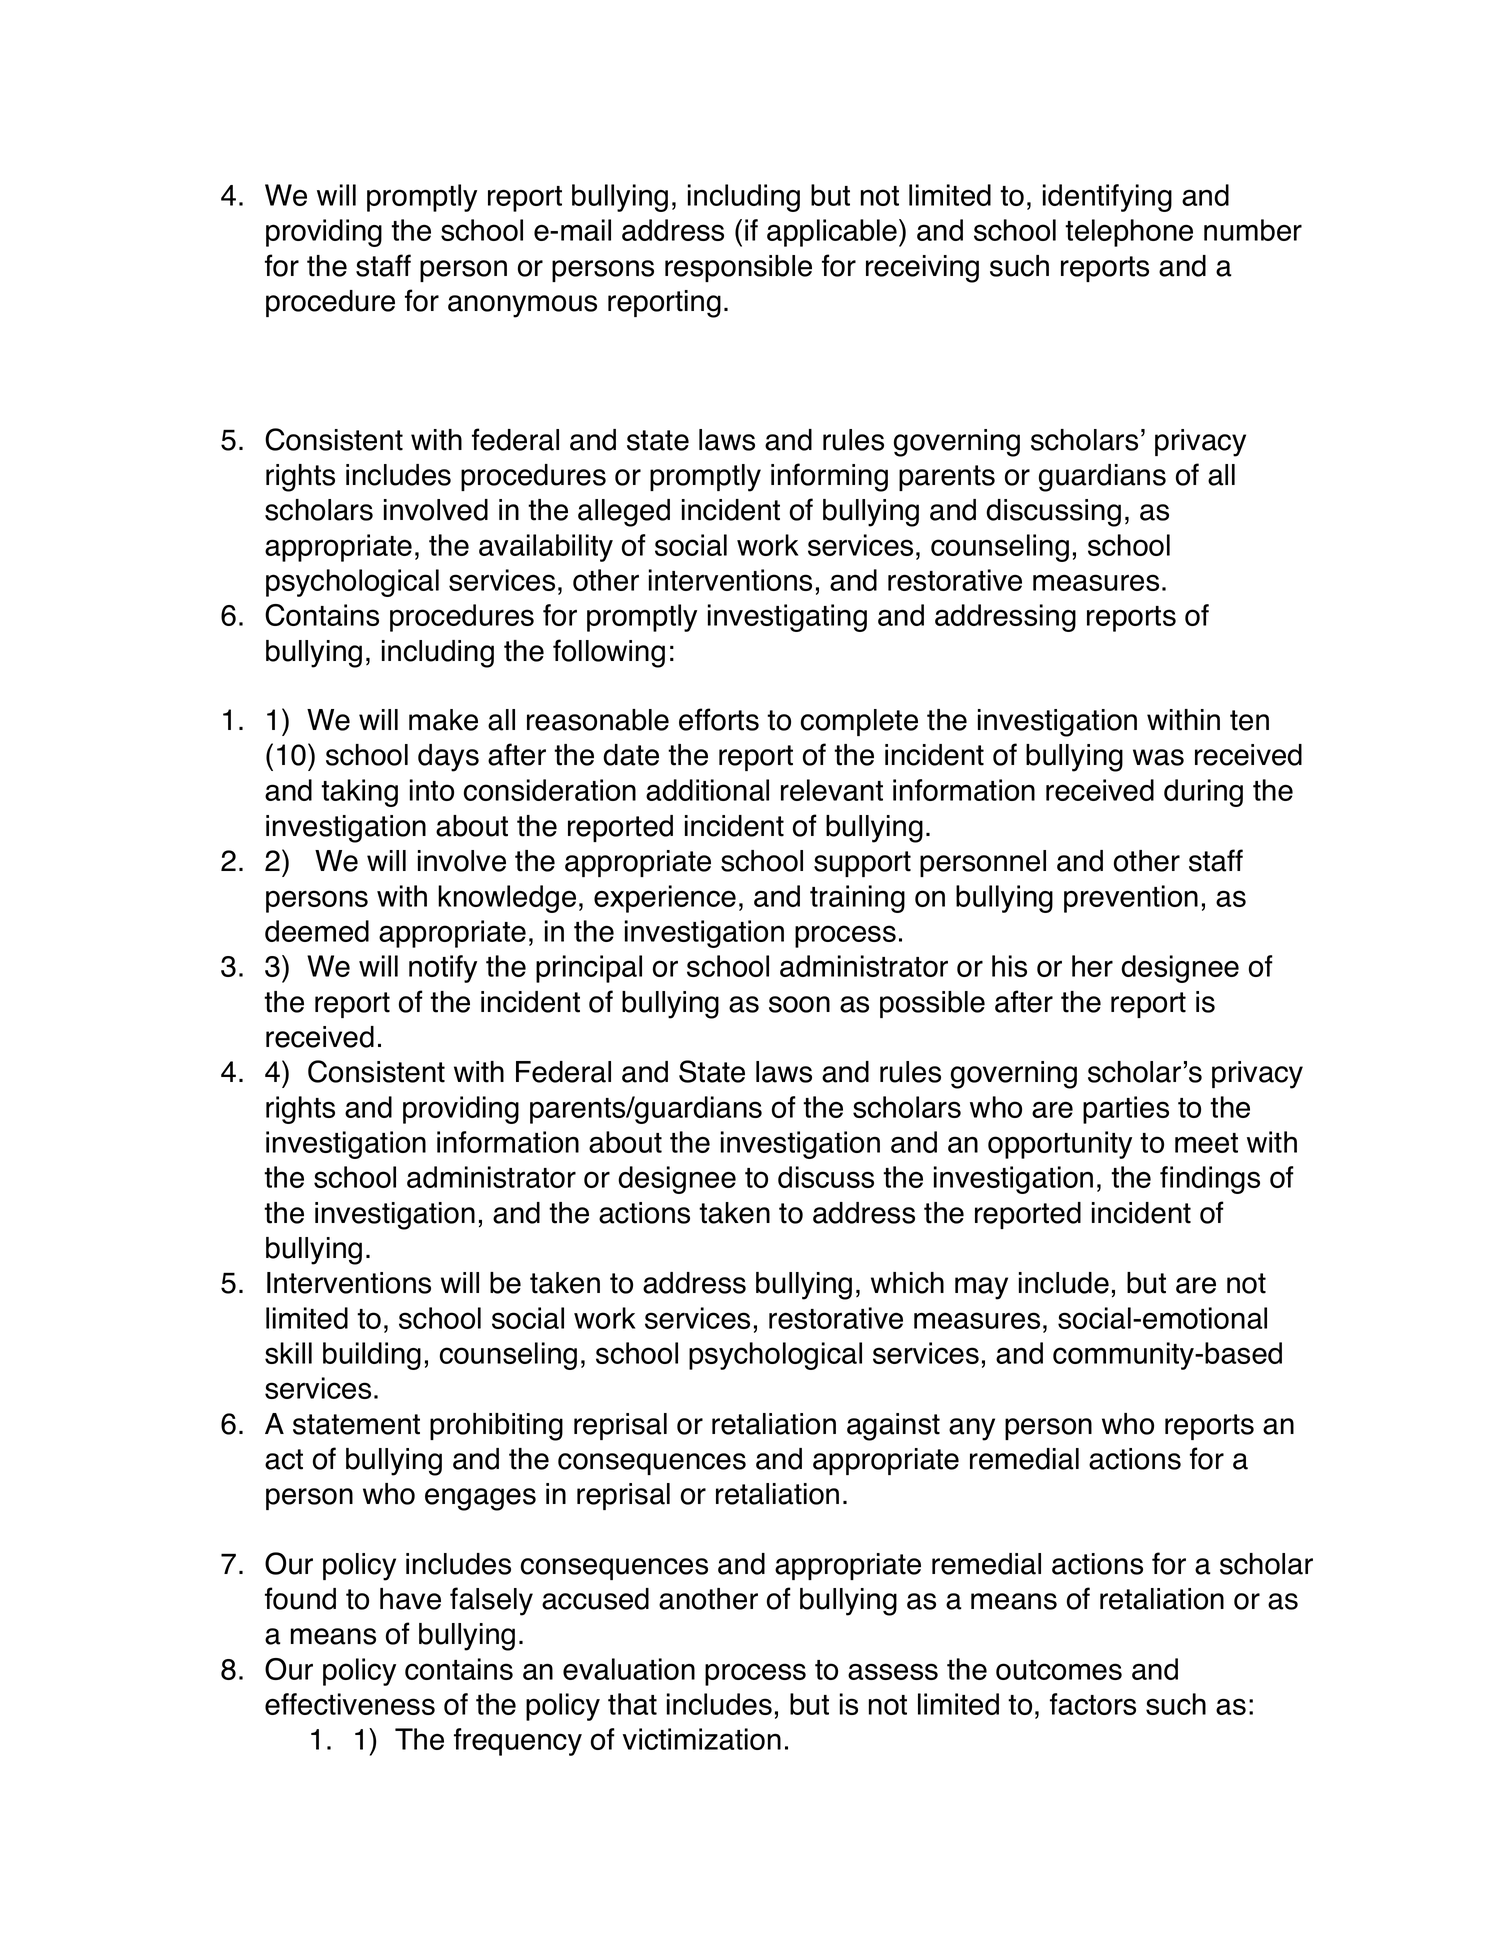 The width and height of the screenshot is (1494, 1934). What do you see at coordinates (1093, 1704) in the screenshot?
I see `factors` at bounding box center [1093, 1704].
